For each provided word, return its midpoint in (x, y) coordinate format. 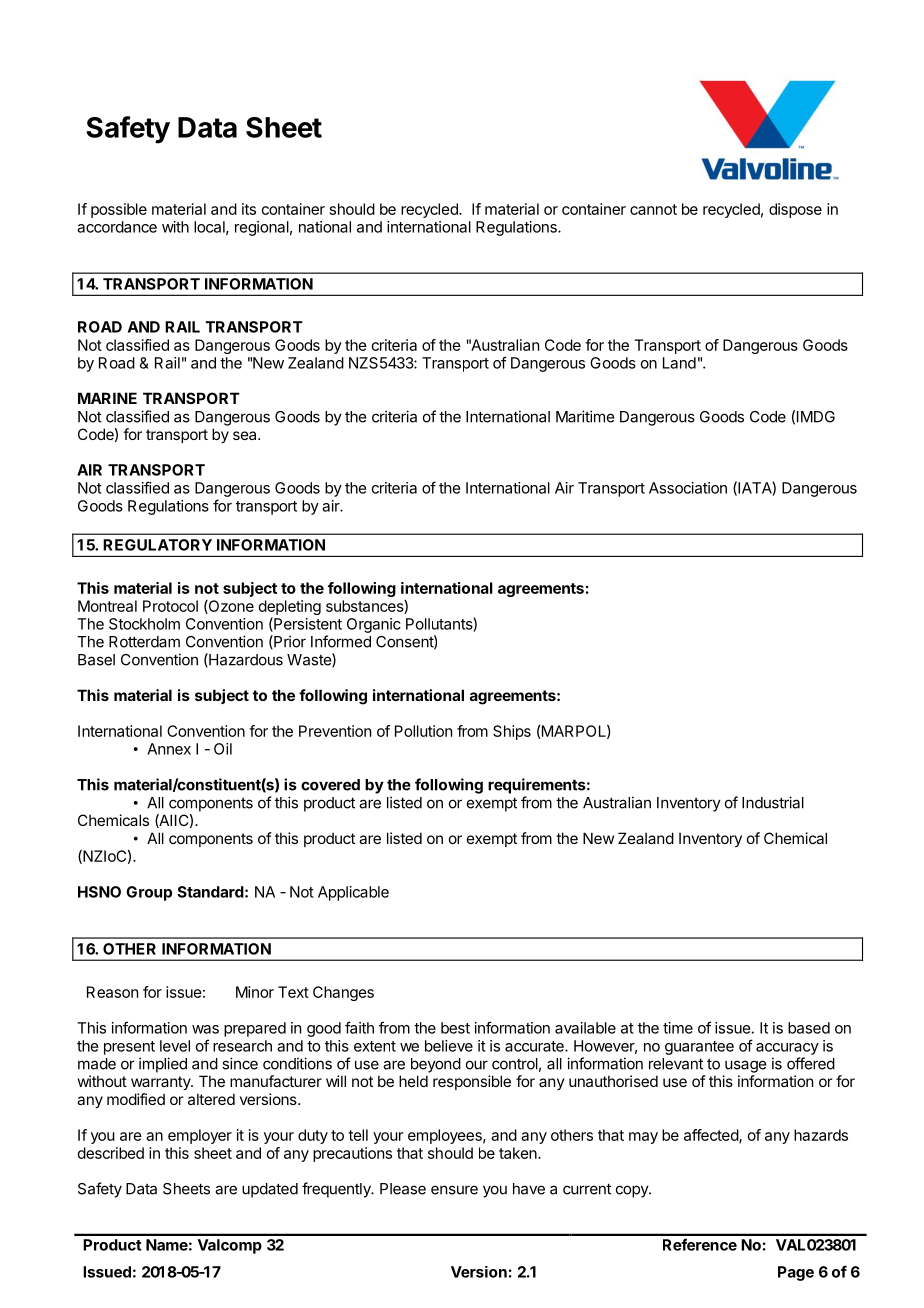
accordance (117, 227)
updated (270, 1190)
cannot (653, 209)
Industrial (773, 802)
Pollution (423, 731)
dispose (795, 210)
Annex (169, 749)
